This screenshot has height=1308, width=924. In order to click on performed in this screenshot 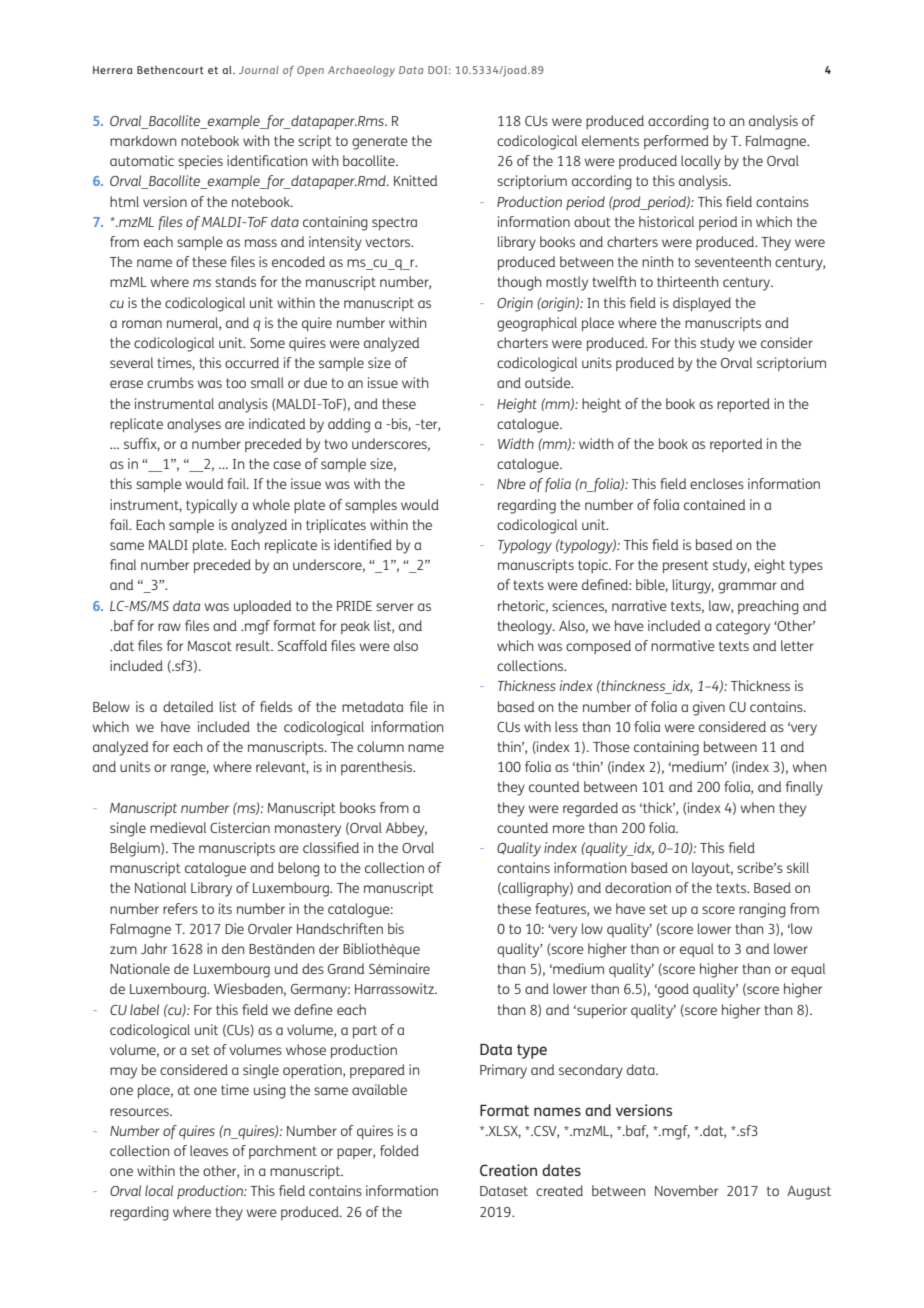, I will do `click(676, 142)`.
